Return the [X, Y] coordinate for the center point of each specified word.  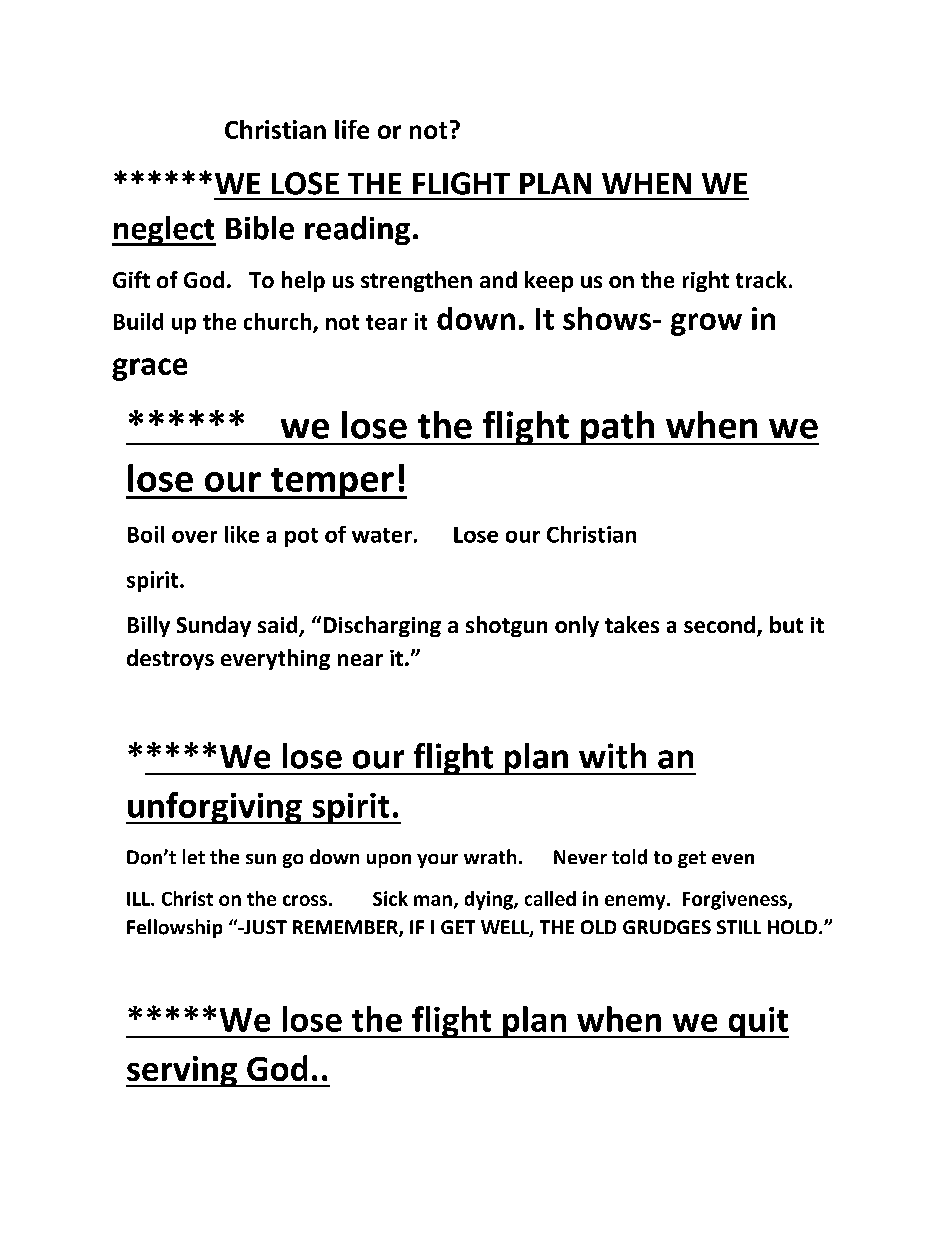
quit [757, 1022]
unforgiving [215, 808]
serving [182, 1071]
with [612, 756]
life [352, 129]
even [733, 859]
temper [332, 483]
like [242, 534]
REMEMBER [346, 928]
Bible [260, 228]
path [617, 428]
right [706, 281]
